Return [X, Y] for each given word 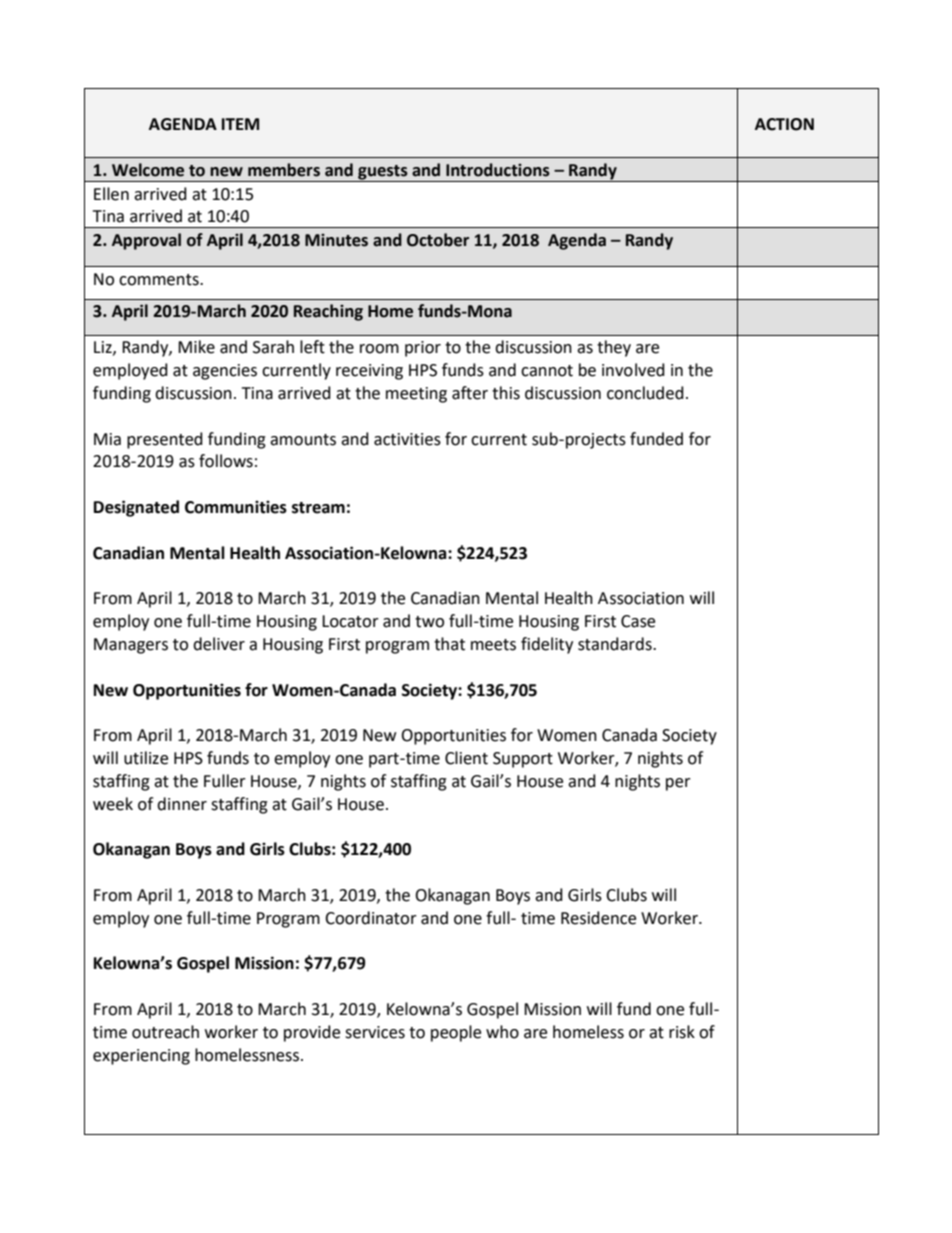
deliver [219, 644]
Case [638, 621]
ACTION [784, 124]
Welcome [148, 170]
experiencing [141, 1057]
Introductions [498, 170]
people [456, 1033]
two [429, 622]
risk [682, 1032]
